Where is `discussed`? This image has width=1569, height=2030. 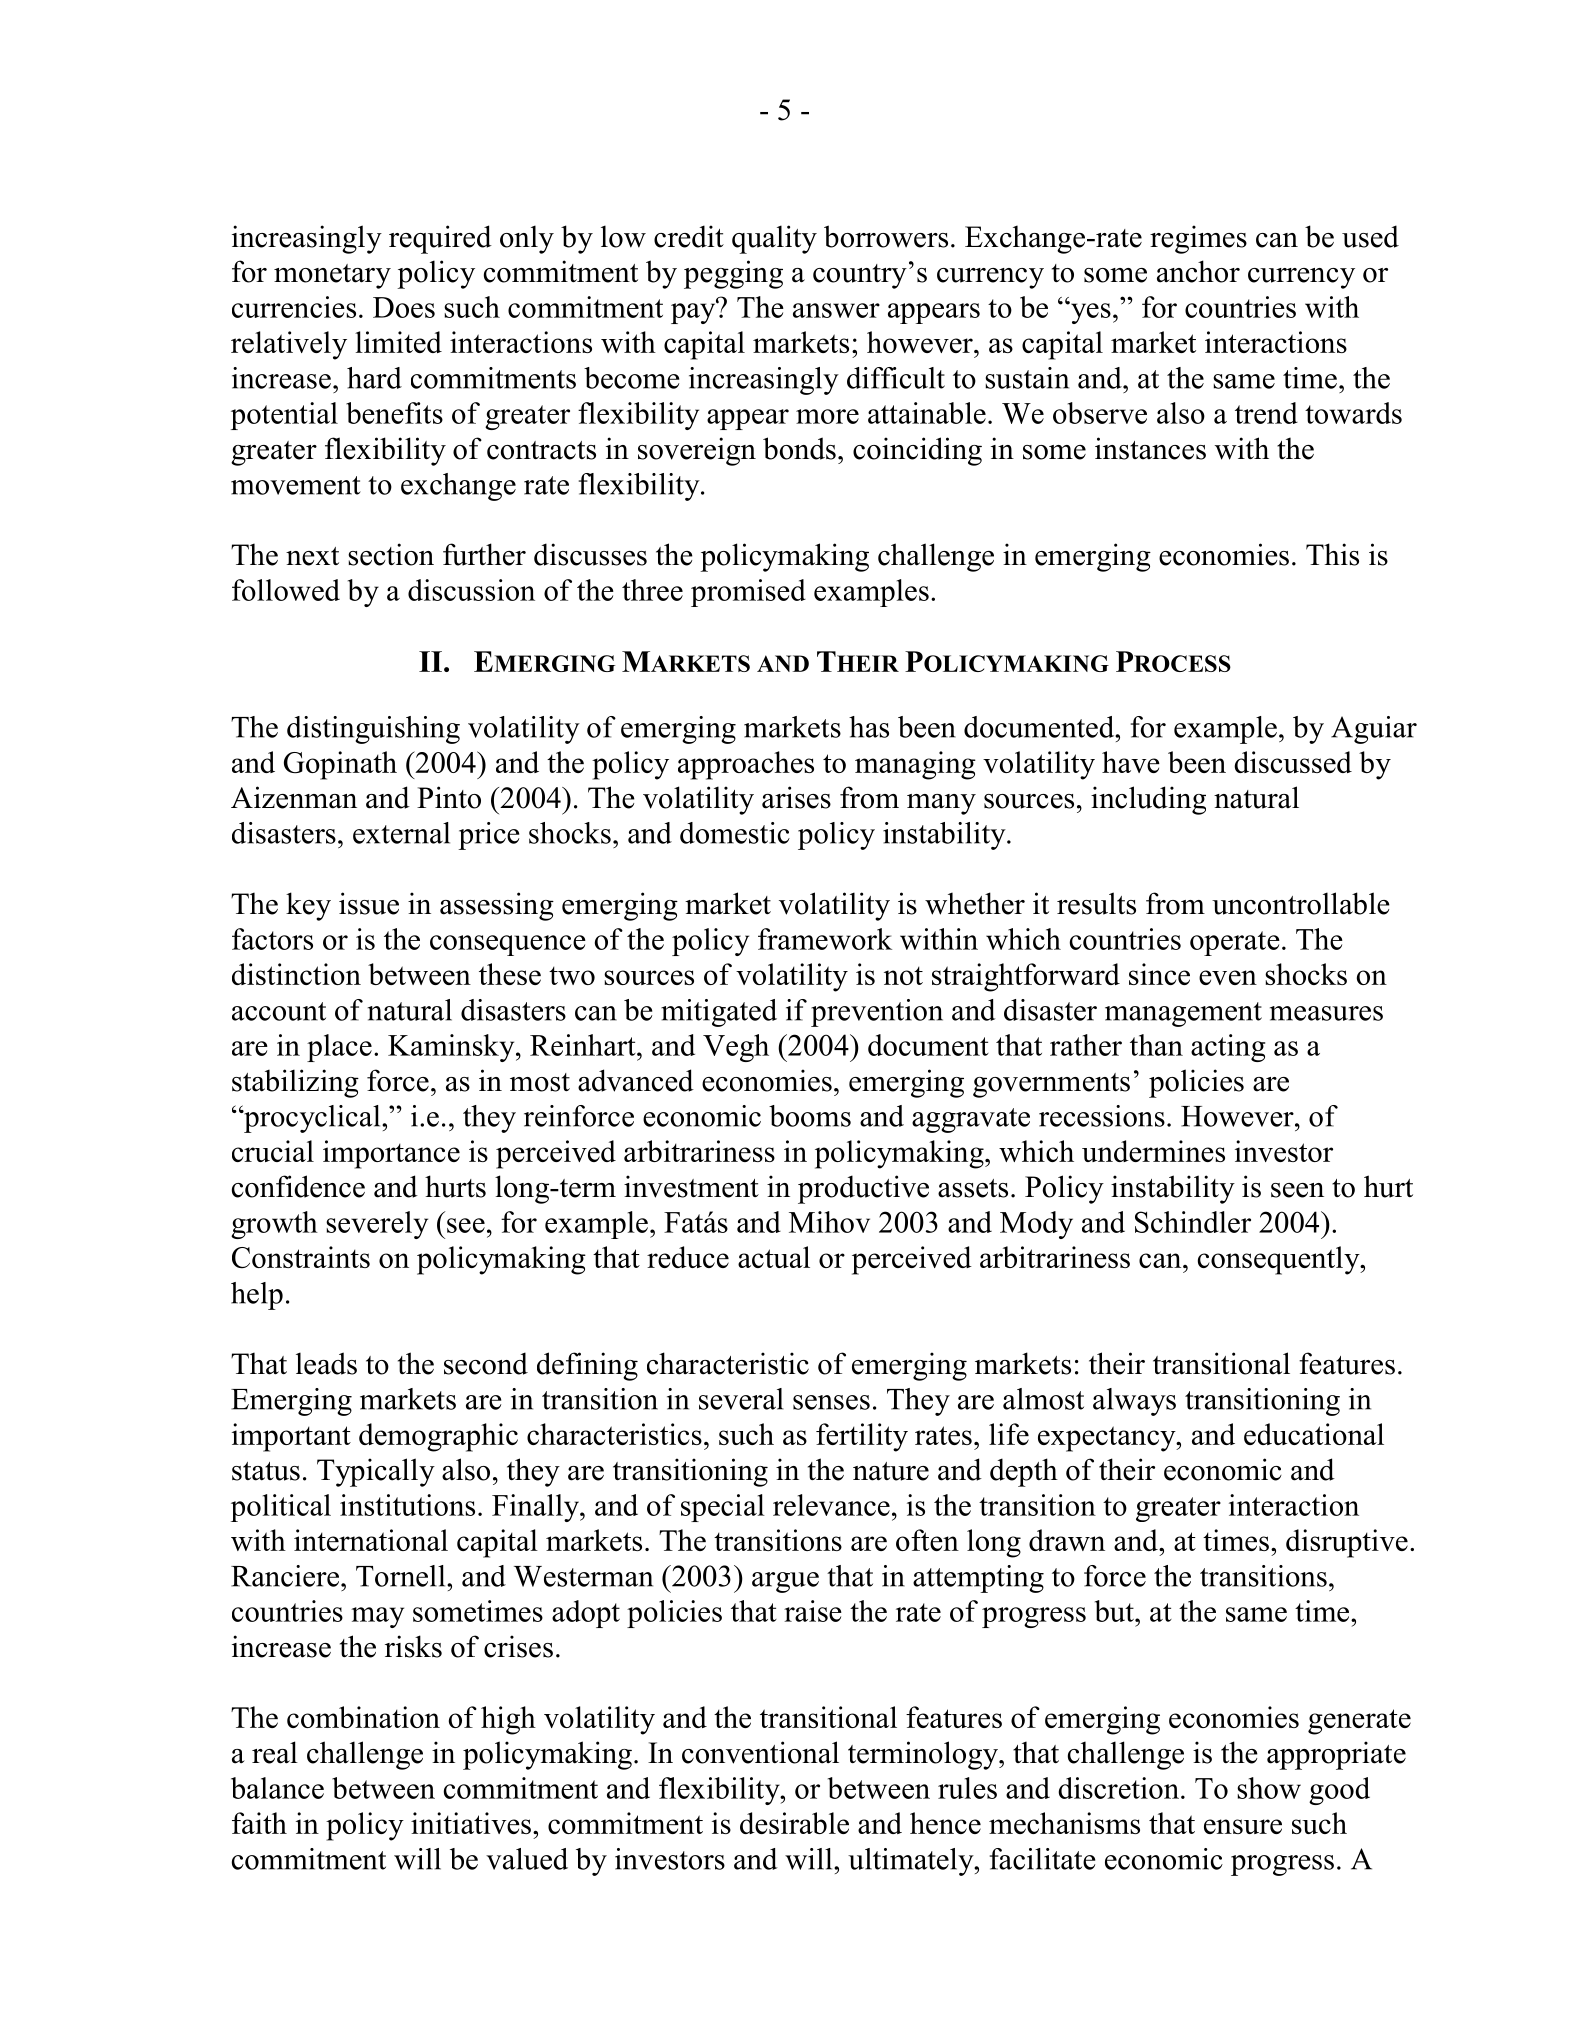
discussed is located at coordinates (1293, 762).
